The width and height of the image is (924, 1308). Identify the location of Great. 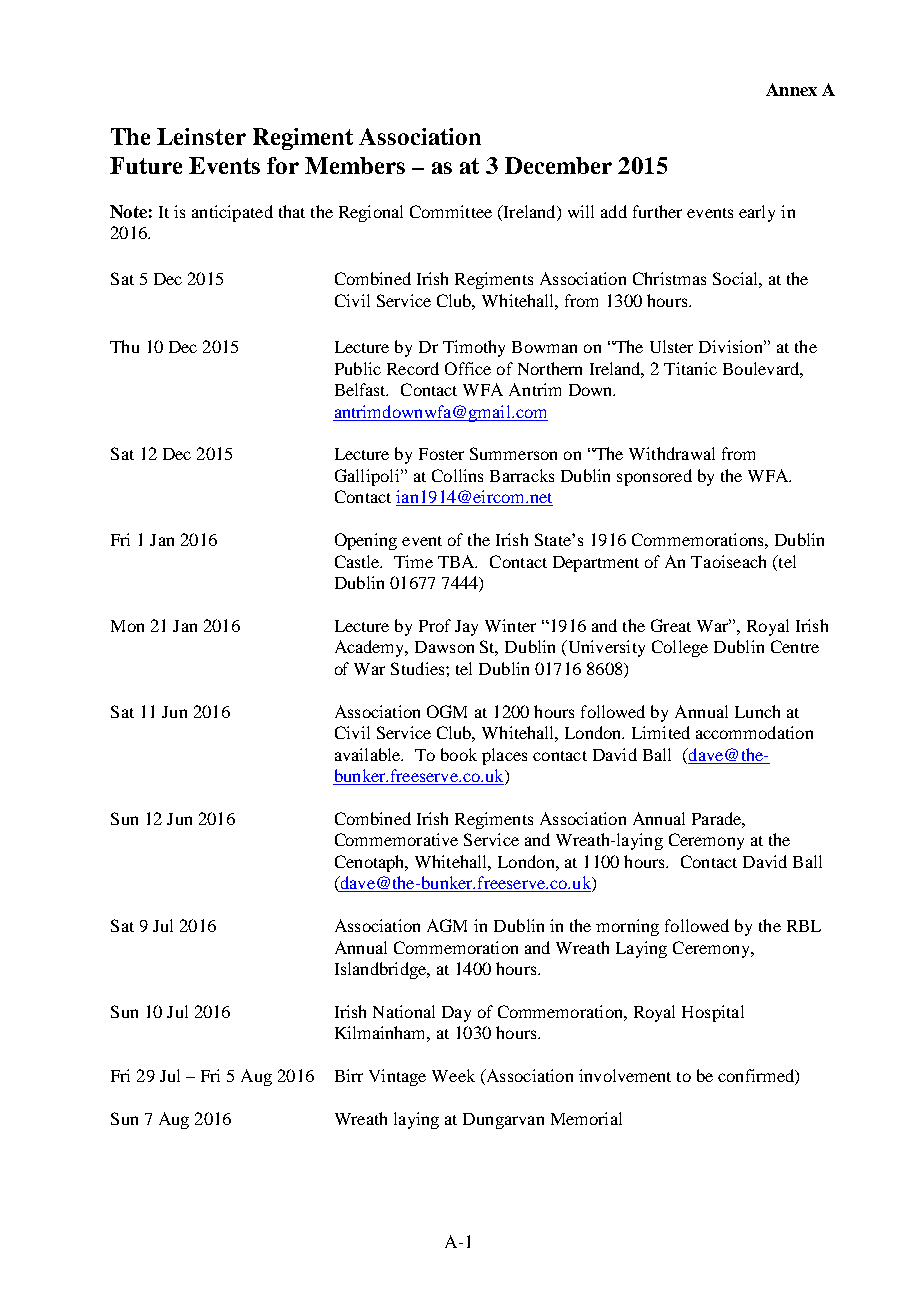
(671, 625).
